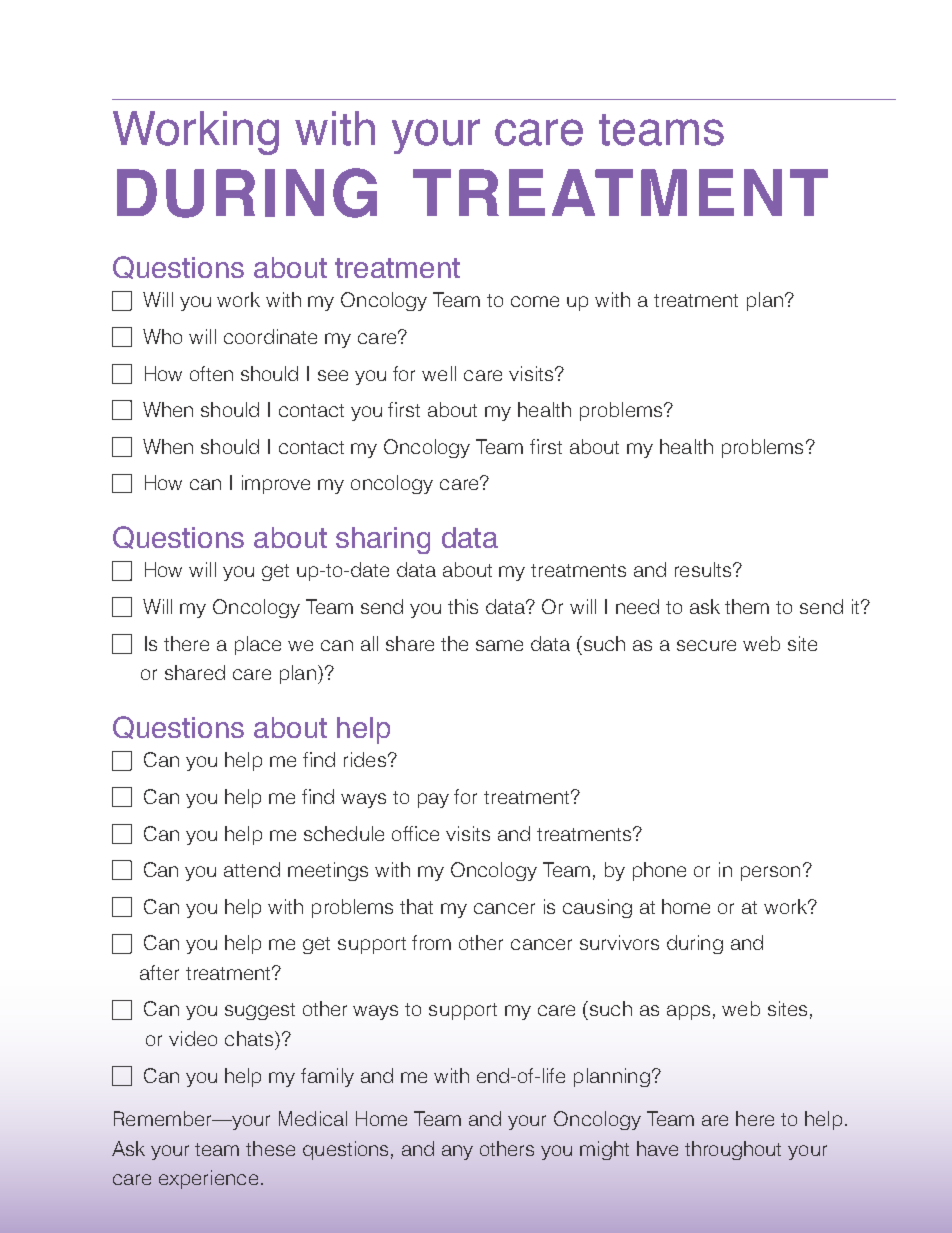 The image size is (952, 1233). Describe the element at coordinates (270, 1148) in the screenshot. I see `these` at that location.
